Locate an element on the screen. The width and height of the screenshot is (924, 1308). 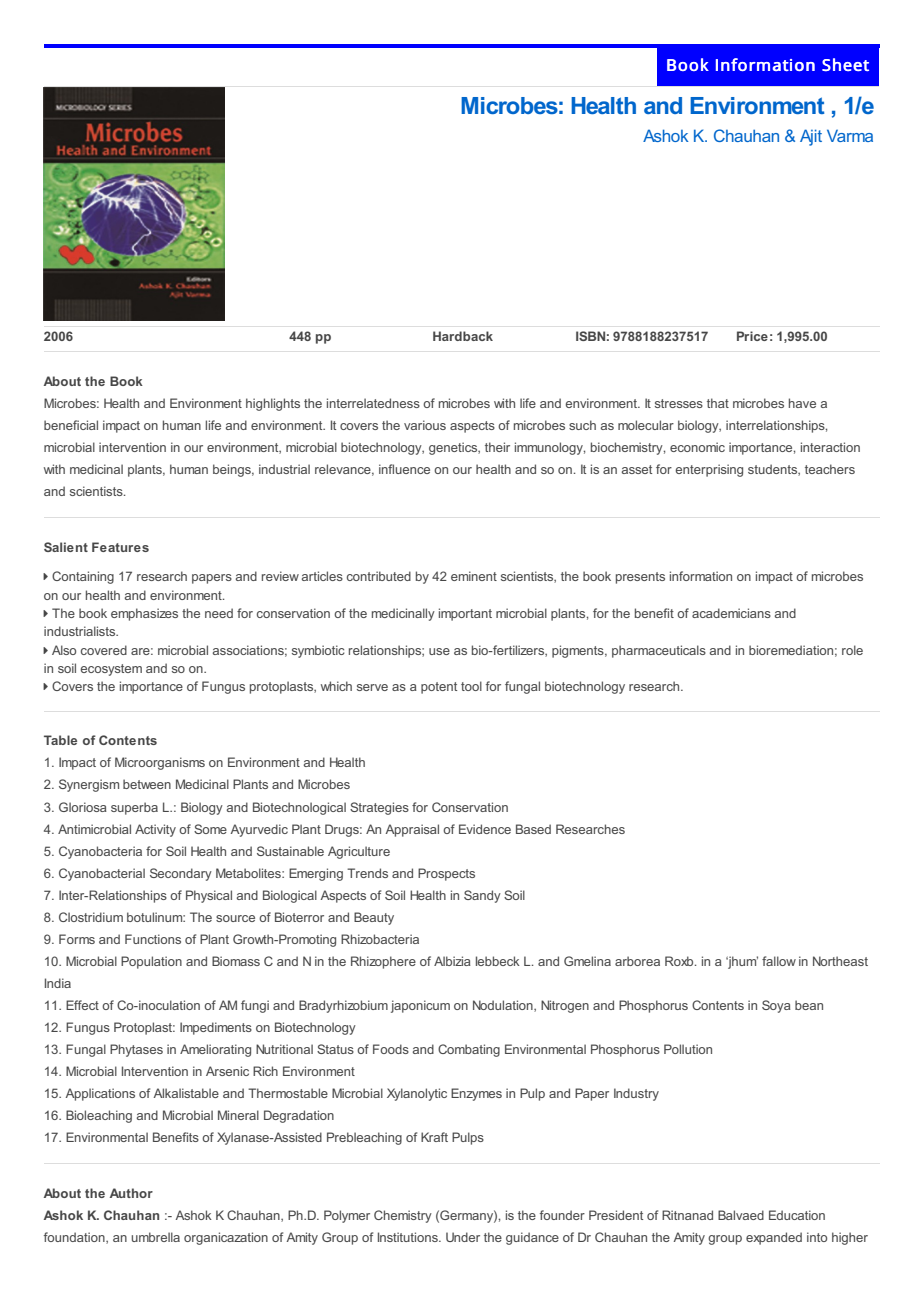
Author is located at coordinates (131, 1193).
